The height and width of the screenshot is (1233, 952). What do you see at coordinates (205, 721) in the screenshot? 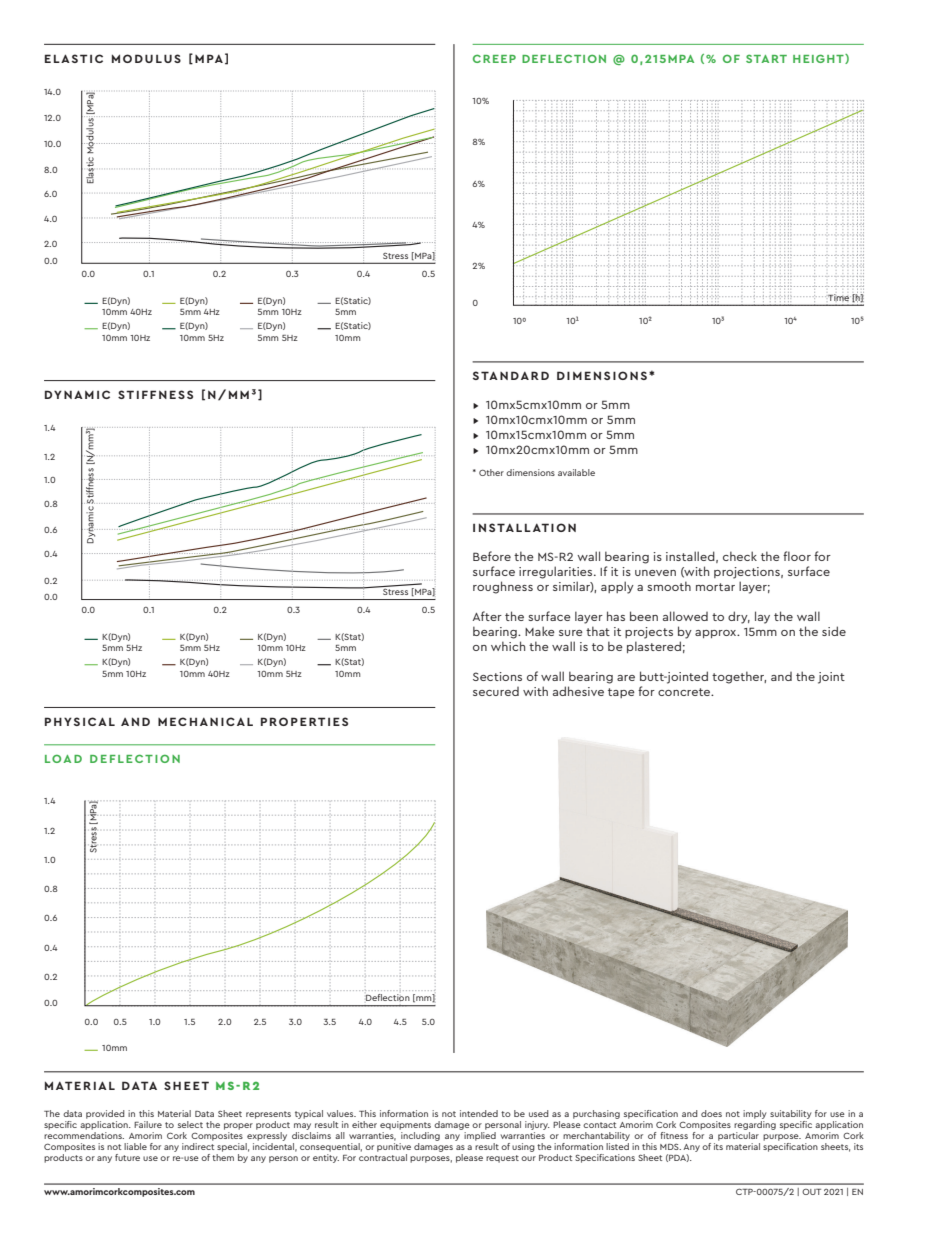
I see `MECHANICAL` at bounding box center [205, 721].
